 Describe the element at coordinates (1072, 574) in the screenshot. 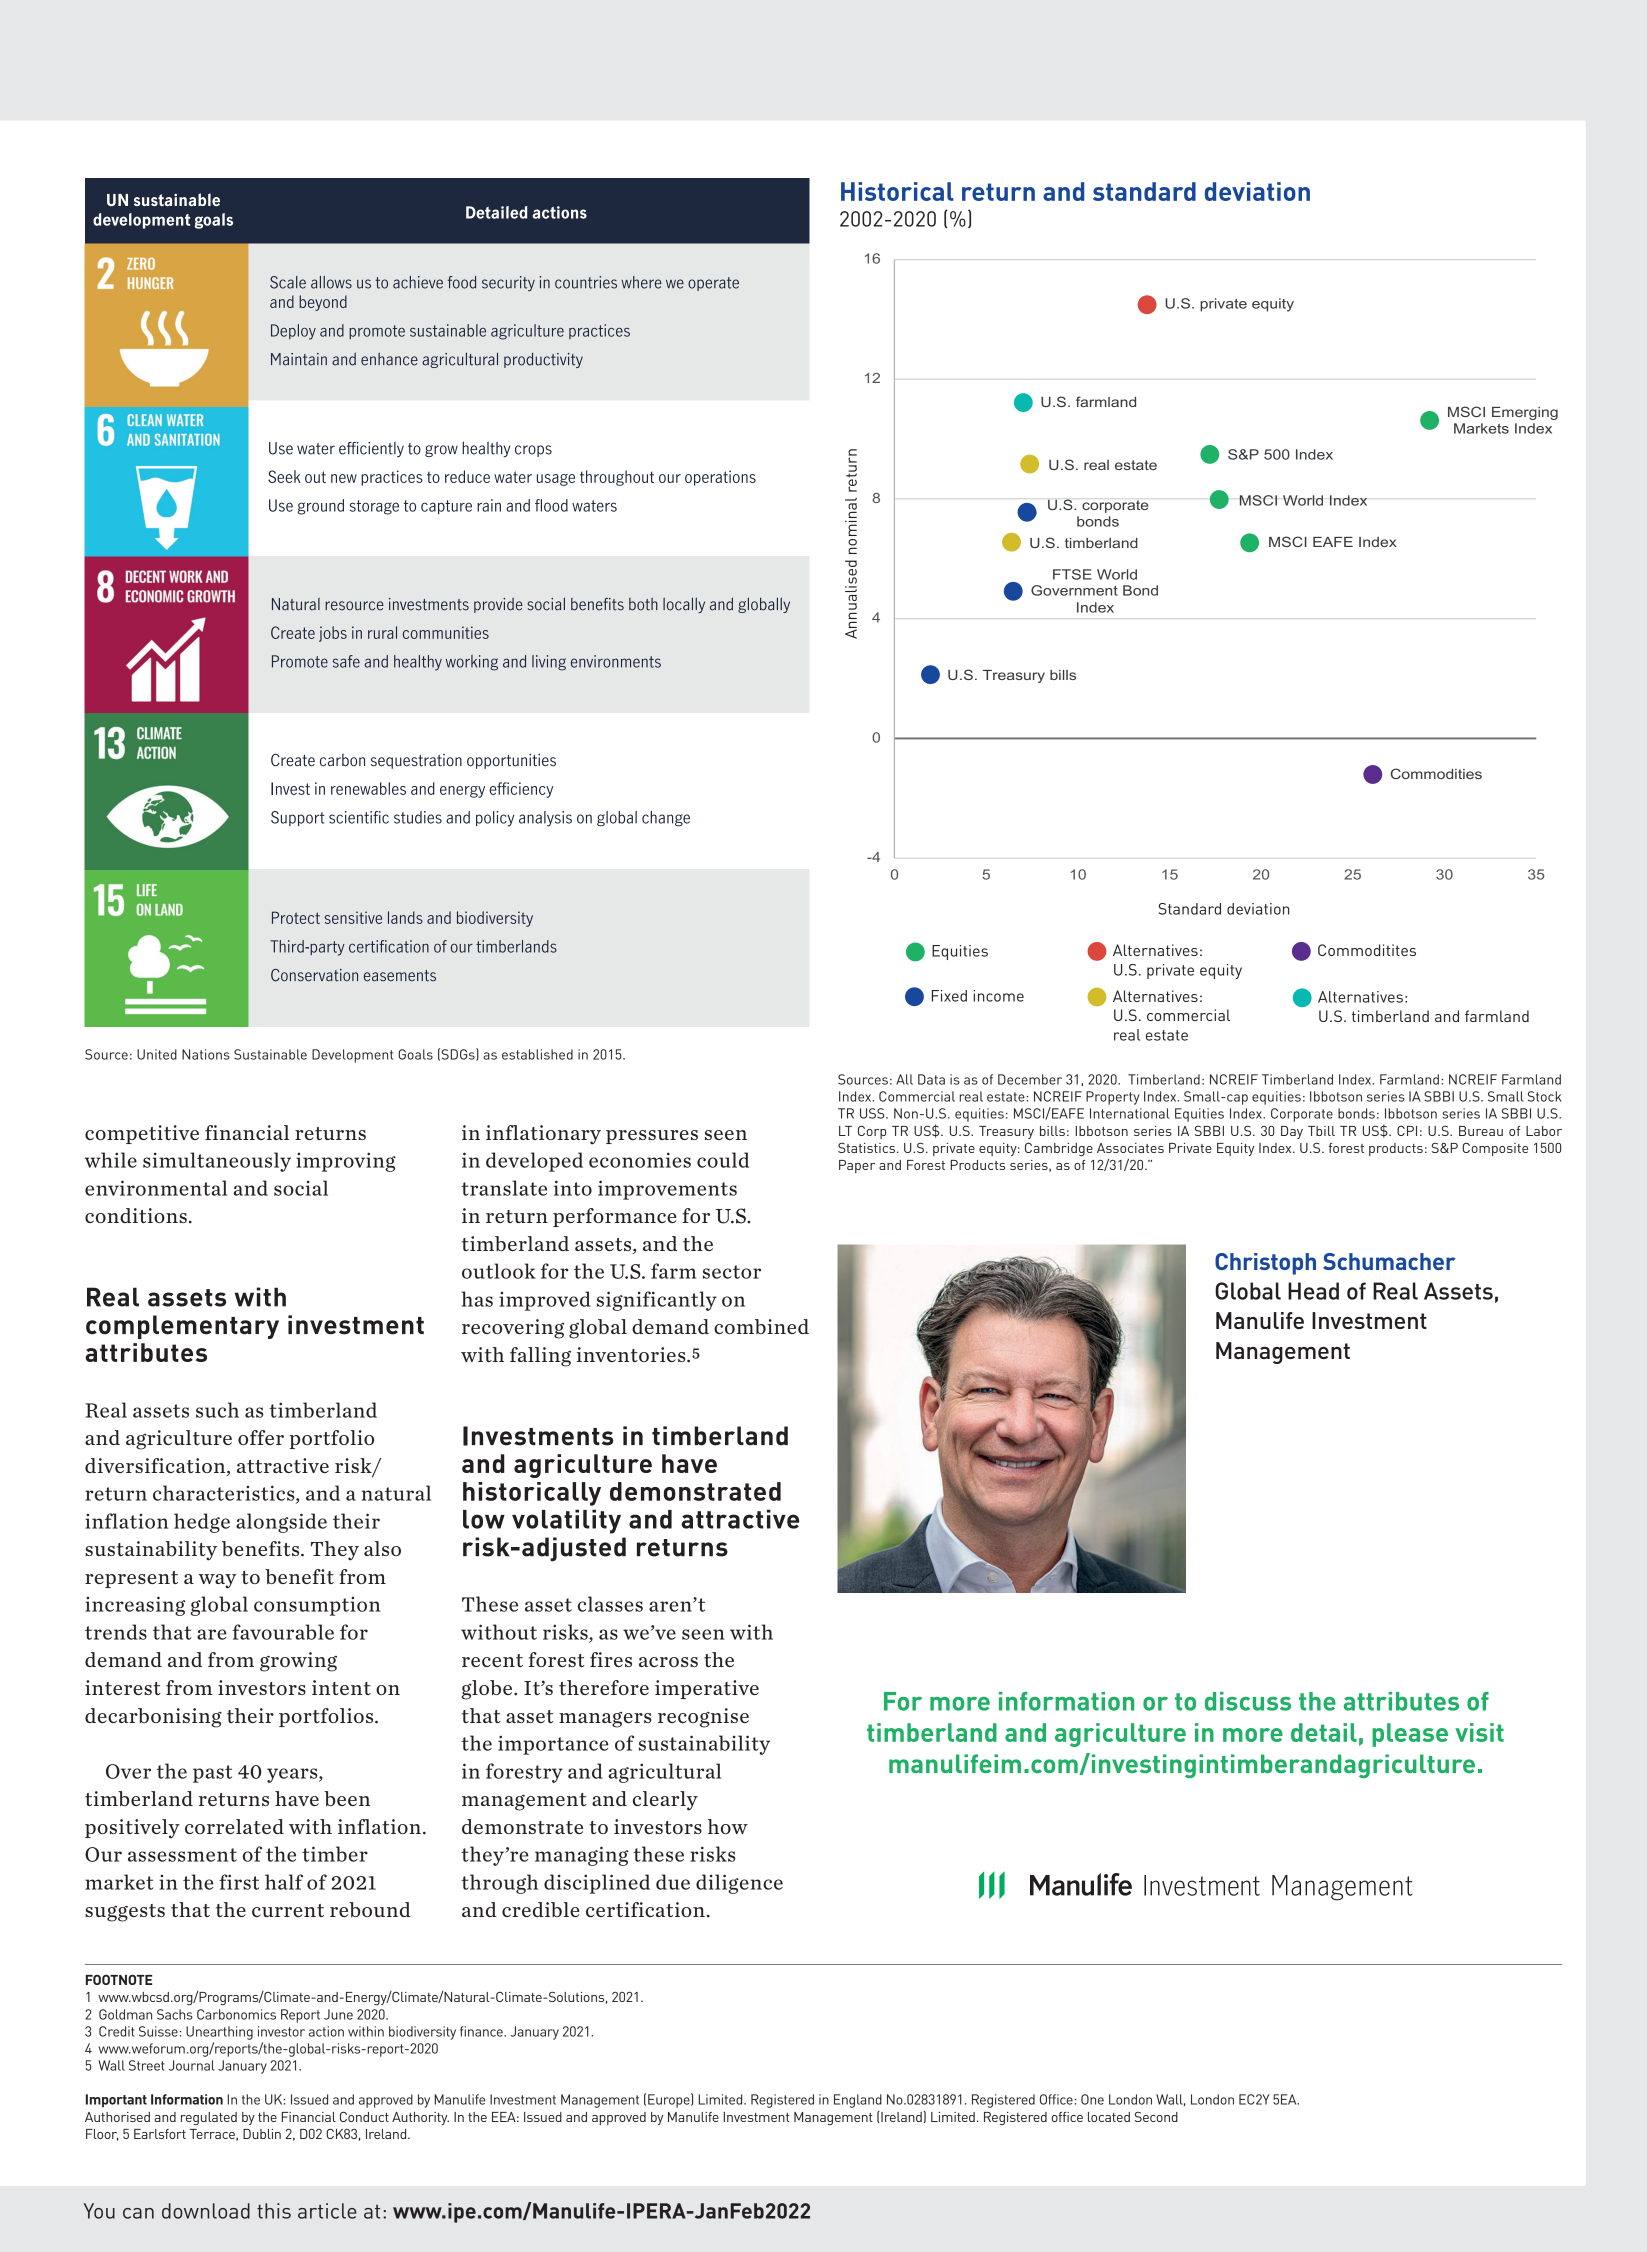

I see `FTSE` at that location.
